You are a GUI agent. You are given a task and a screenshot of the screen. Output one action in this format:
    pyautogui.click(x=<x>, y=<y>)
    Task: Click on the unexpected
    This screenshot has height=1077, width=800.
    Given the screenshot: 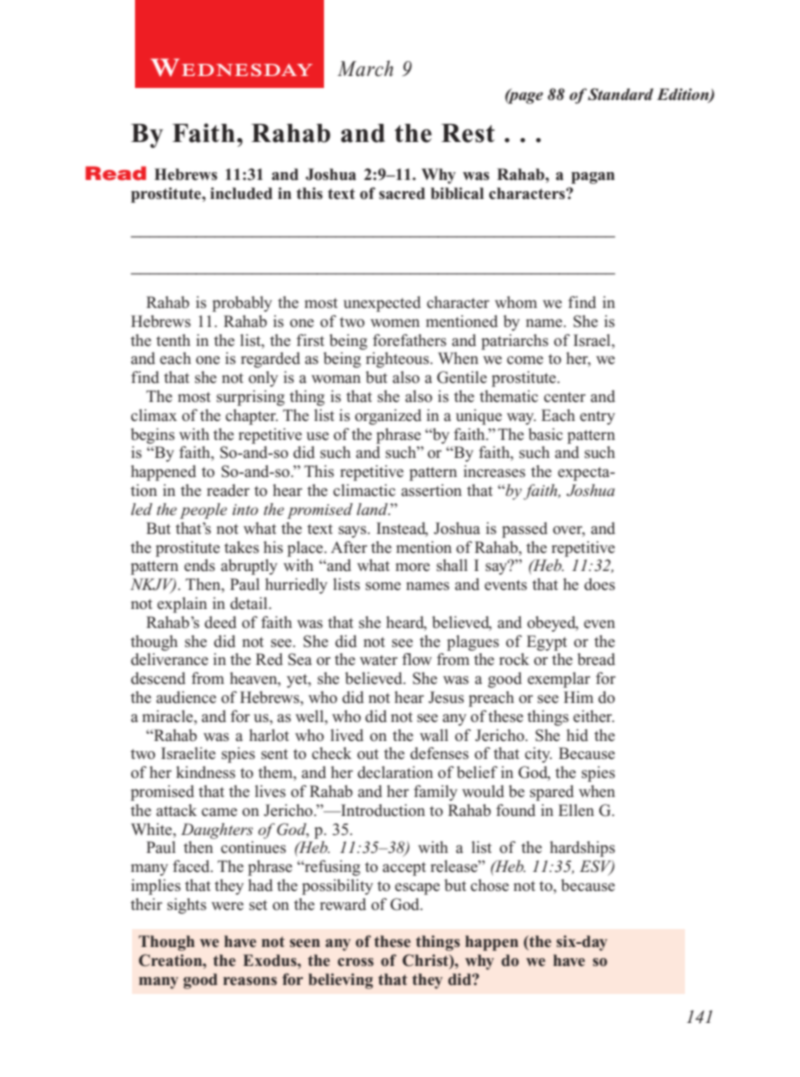 What is the action you would take?
    pyautogui.click(x=382, y=304)
